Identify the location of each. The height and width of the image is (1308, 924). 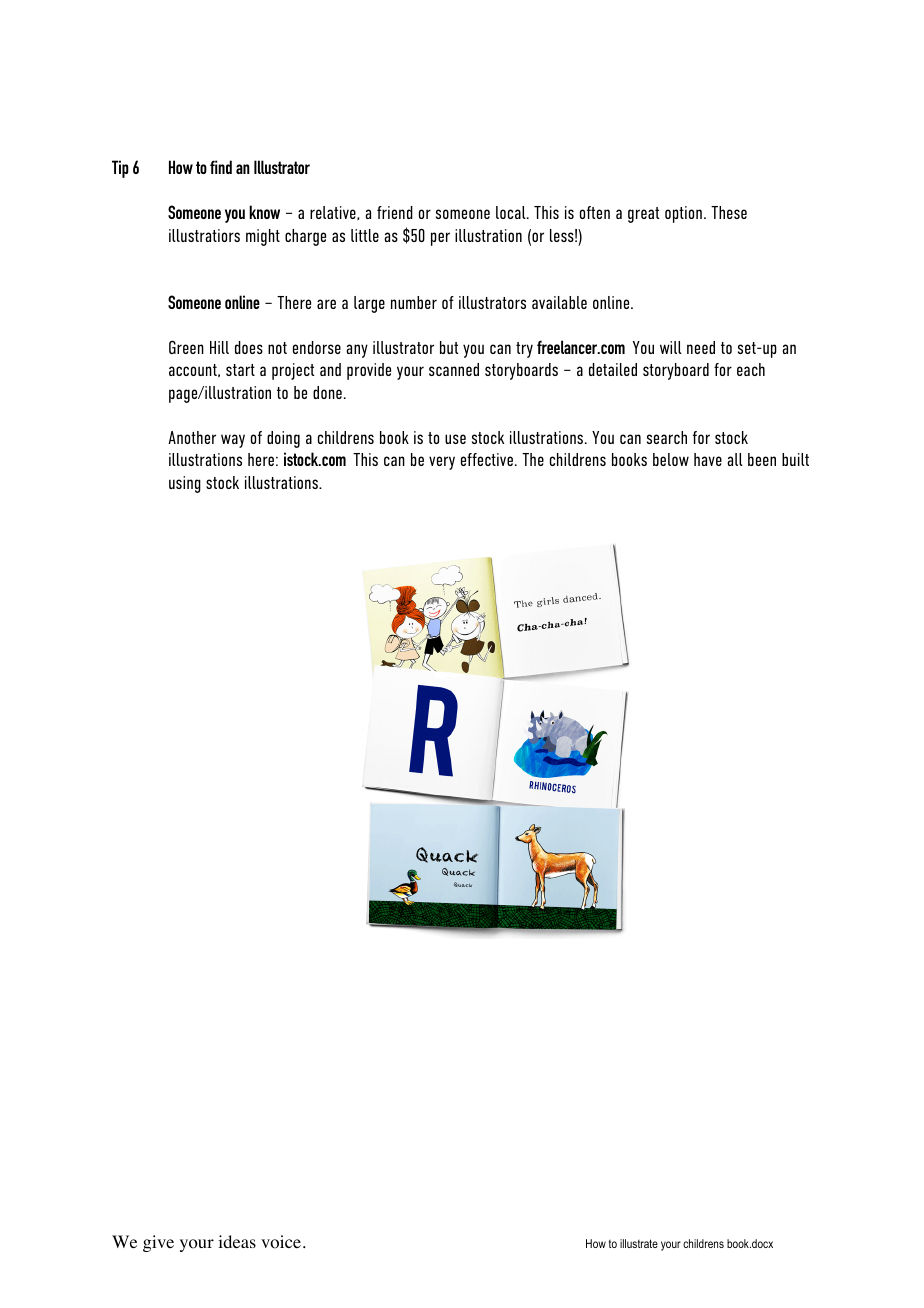
(751, 369).
